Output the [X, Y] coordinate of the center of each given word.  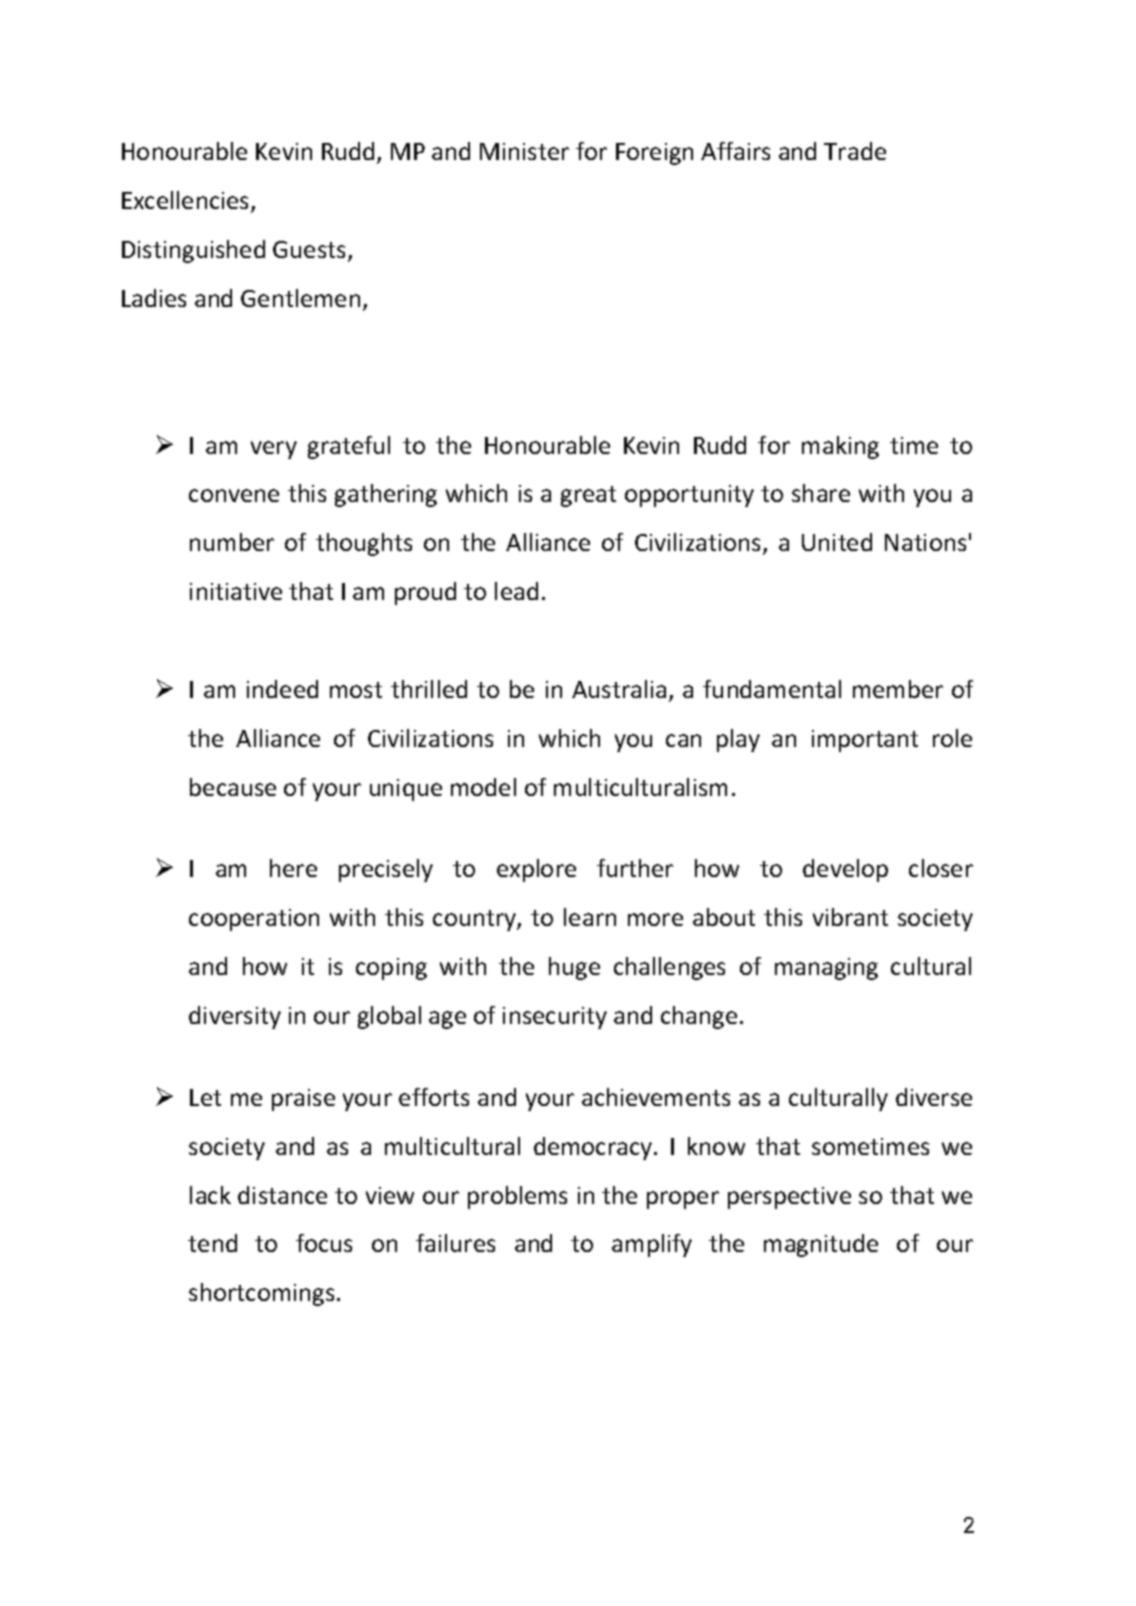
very [274, 450]
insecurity [555, 1018]
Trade [855, 151]
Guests [309, 249]
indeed [282, 689]
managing [826, 969]
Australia [619, 689]
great [588, 496]
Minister [524, 151]
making [840, 447]
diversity [235, 1017]
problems [517, 1197]
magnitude [821, 1245]
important [865, 741]
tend [212, 1243]
